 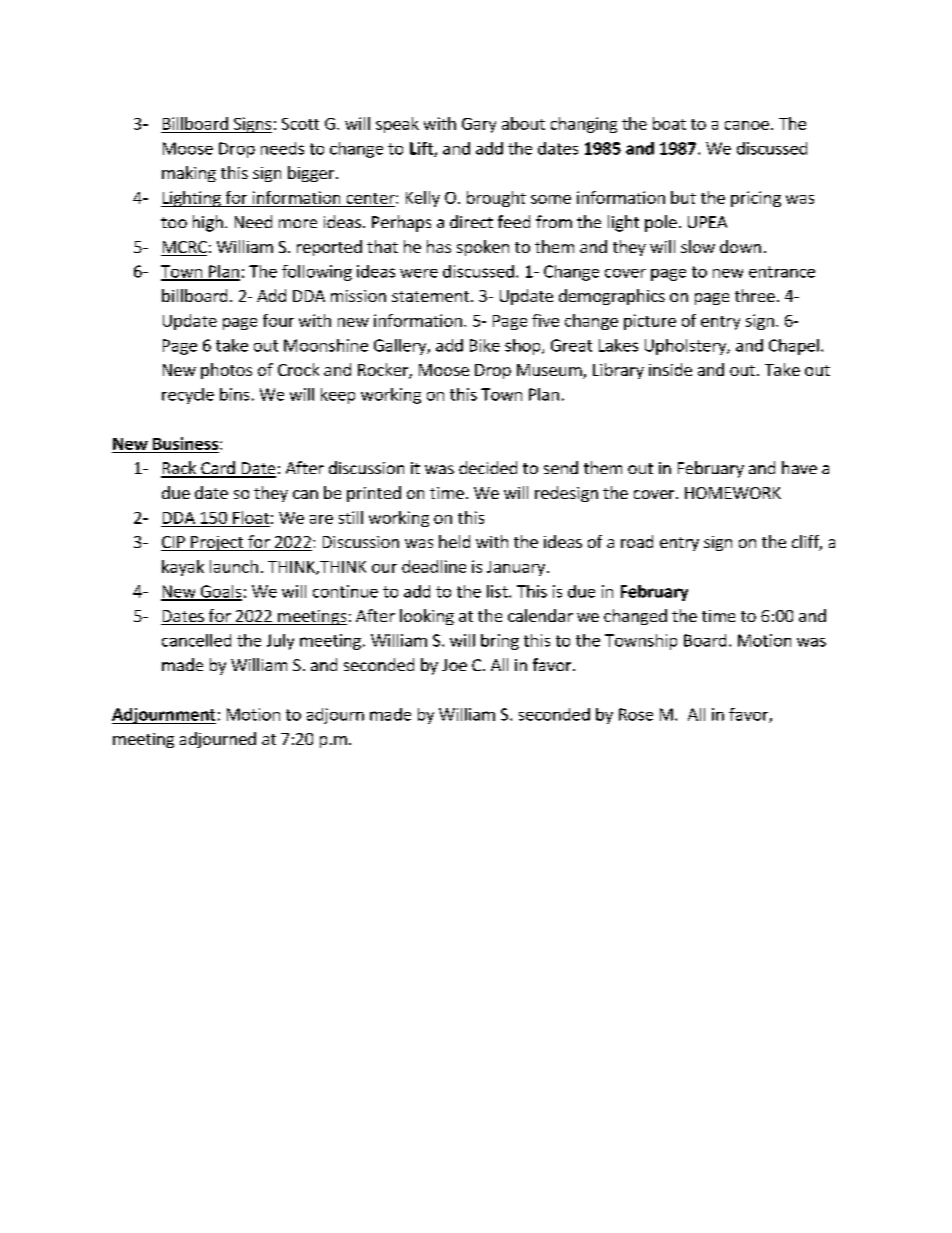 What do you see at coordinates (454, 665) in the screenshot?
I see `Joe` at bounding box center [454, 665].
